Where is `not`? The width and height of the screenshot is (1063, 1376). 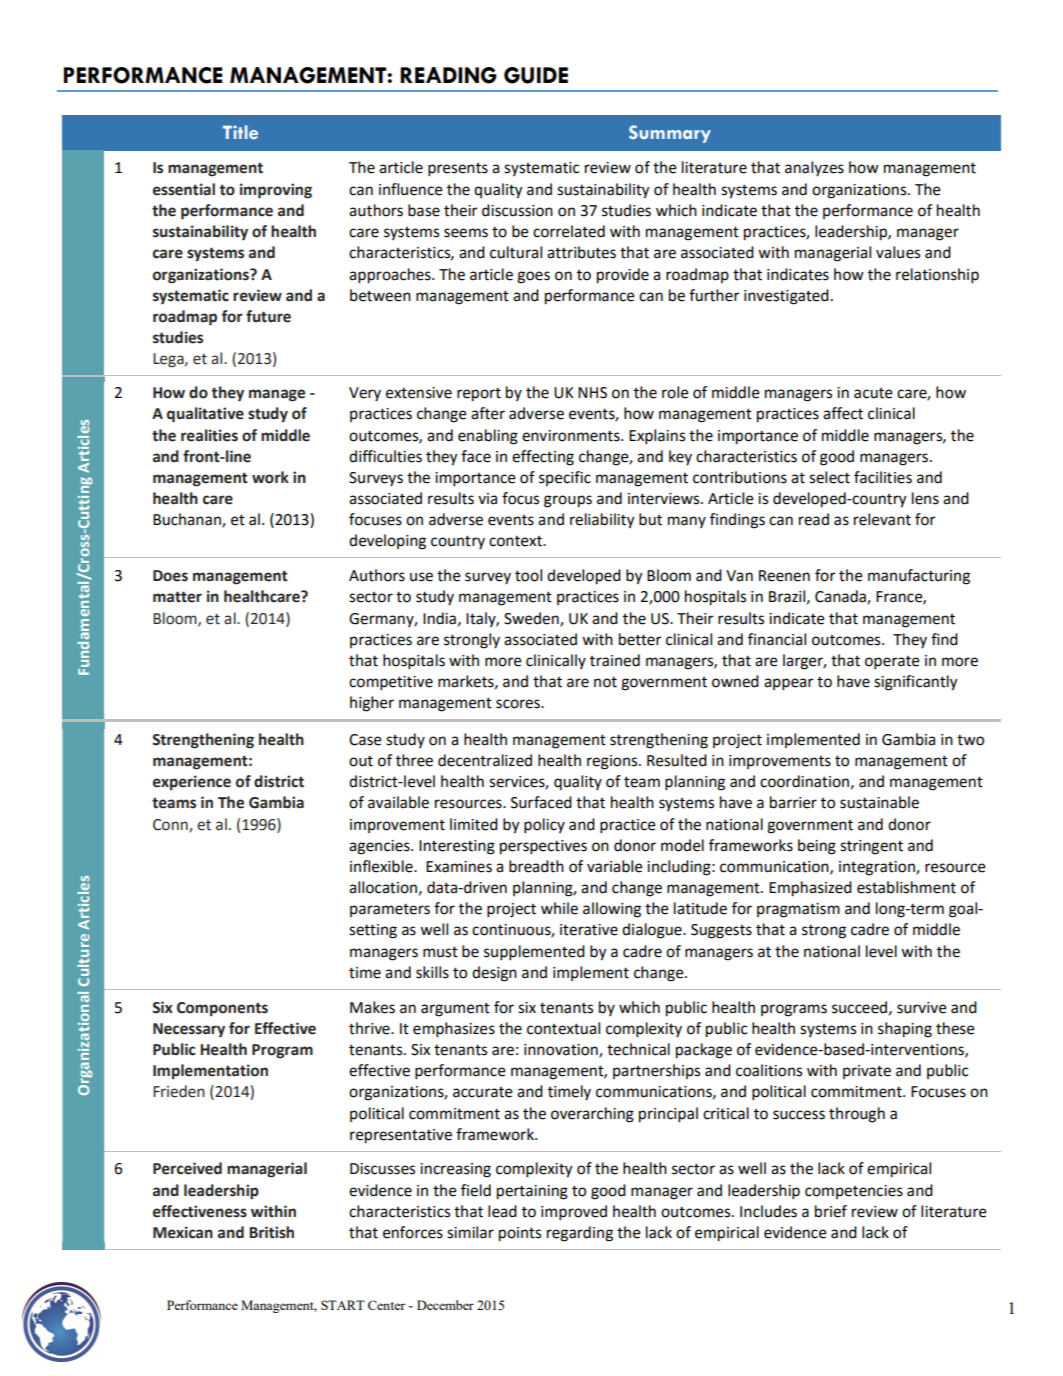
not is located at coordinates (605, 682).
